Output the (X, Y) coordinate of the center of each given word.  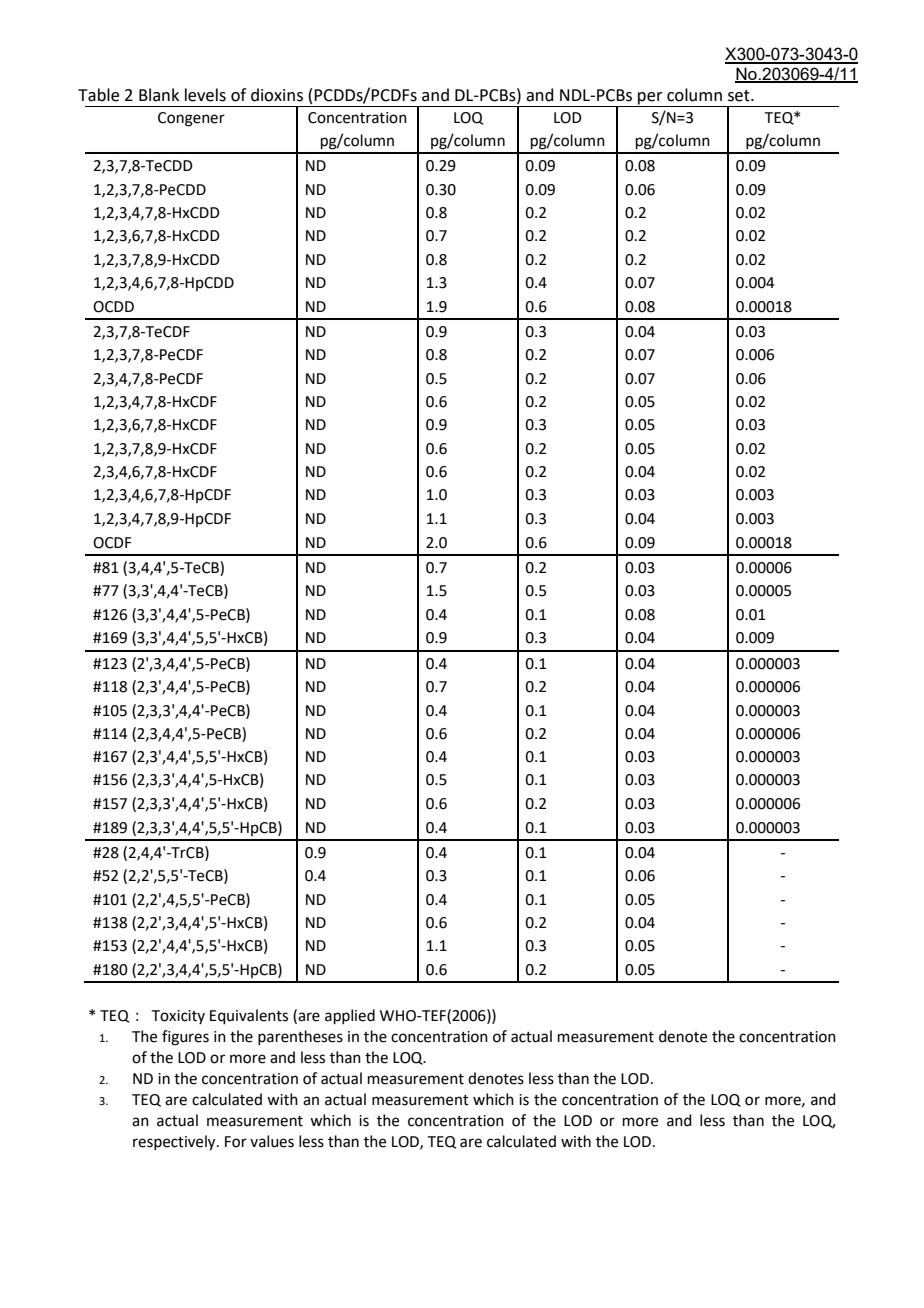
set (740, 96)
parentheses (300, 1037)
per (650, 99)
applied (350, 1016)
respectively (175, 1143)
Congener (191, 119)
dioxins (277, 95)
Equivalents (249, 1016)
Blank (159, 95)
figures (185, 1038)
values (272, 1141)
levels (205, 95)
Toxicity (178, 1017)
